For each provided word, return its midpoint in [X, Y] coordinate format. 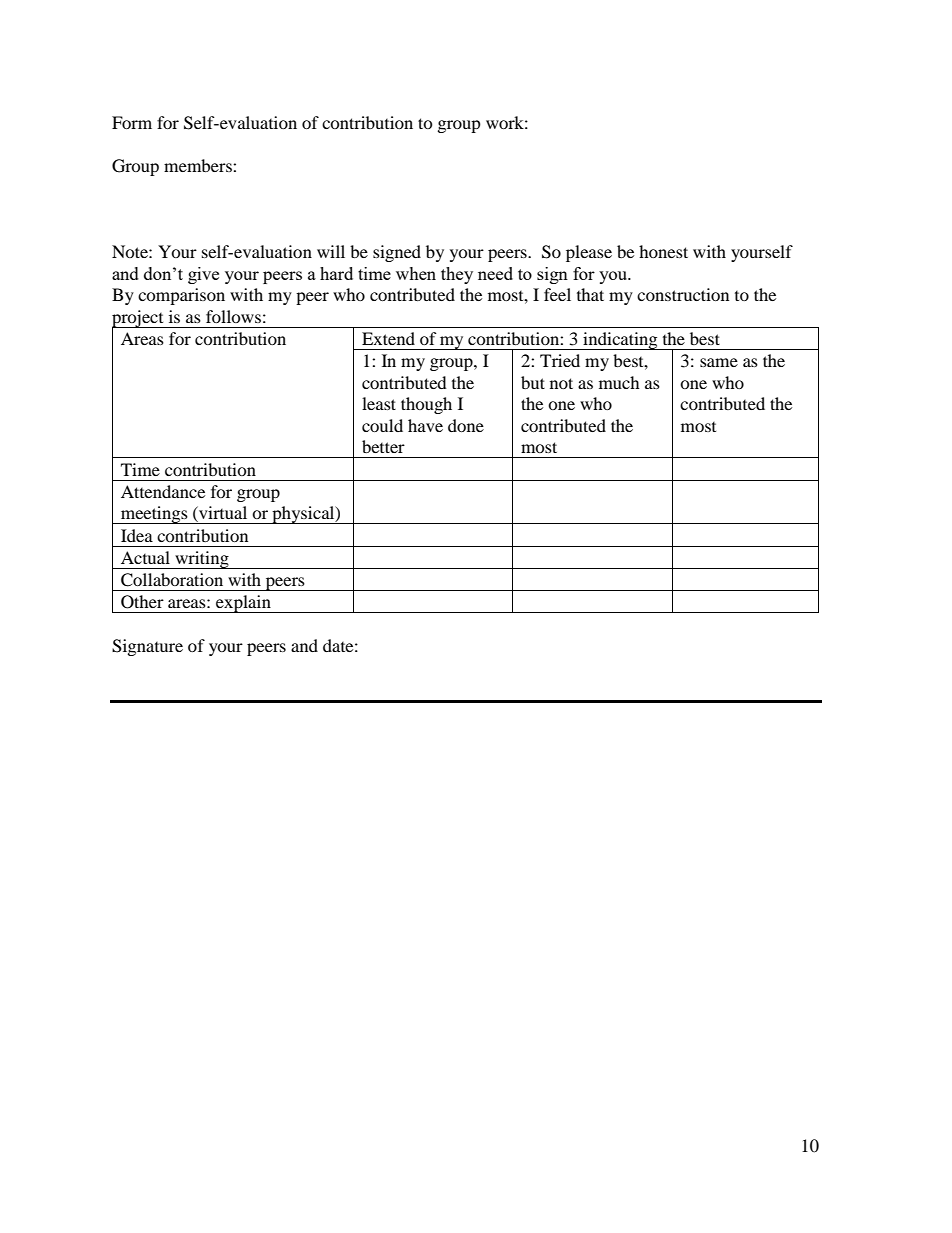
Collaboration [172, 580]
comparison [181, 296]
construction [683, 294]
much [619, 382]
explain [243, 604]
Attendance [163, 491]
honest [663, 251]
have [425, 425]
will [331, 251]
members [199, 165]
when [416, 273]
